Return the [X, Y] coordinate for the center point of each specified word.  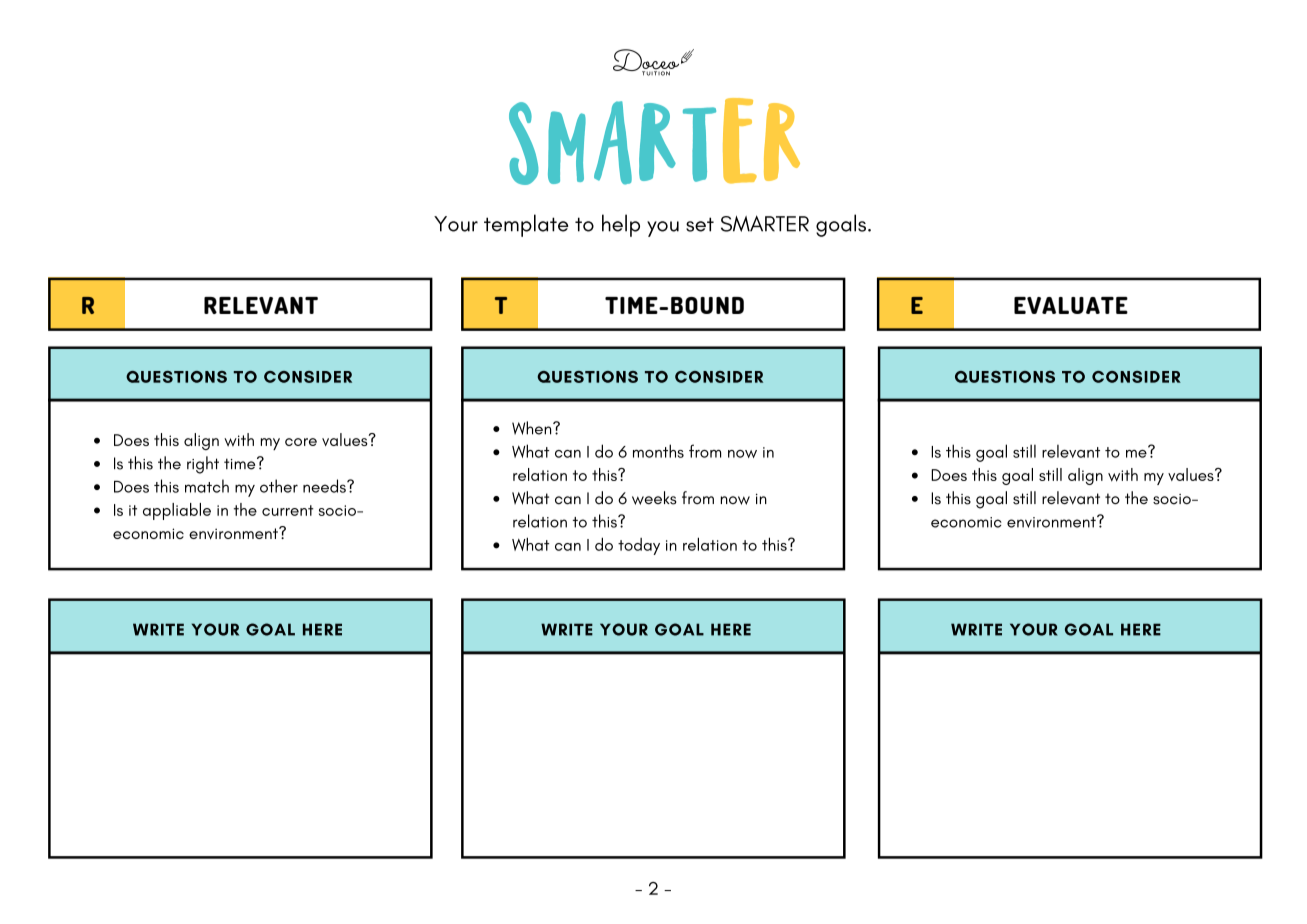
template [526, 225]
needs [325, 486]
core [301, 442]
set [700, 224]
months [658, 451]
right [203, 465]
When [533, 428]
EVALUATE [1071, 305]
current [288, 510]
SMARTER [765, 223]
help [621, 225]
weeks [654, 498]
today [639, 546]
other [279, 486]
